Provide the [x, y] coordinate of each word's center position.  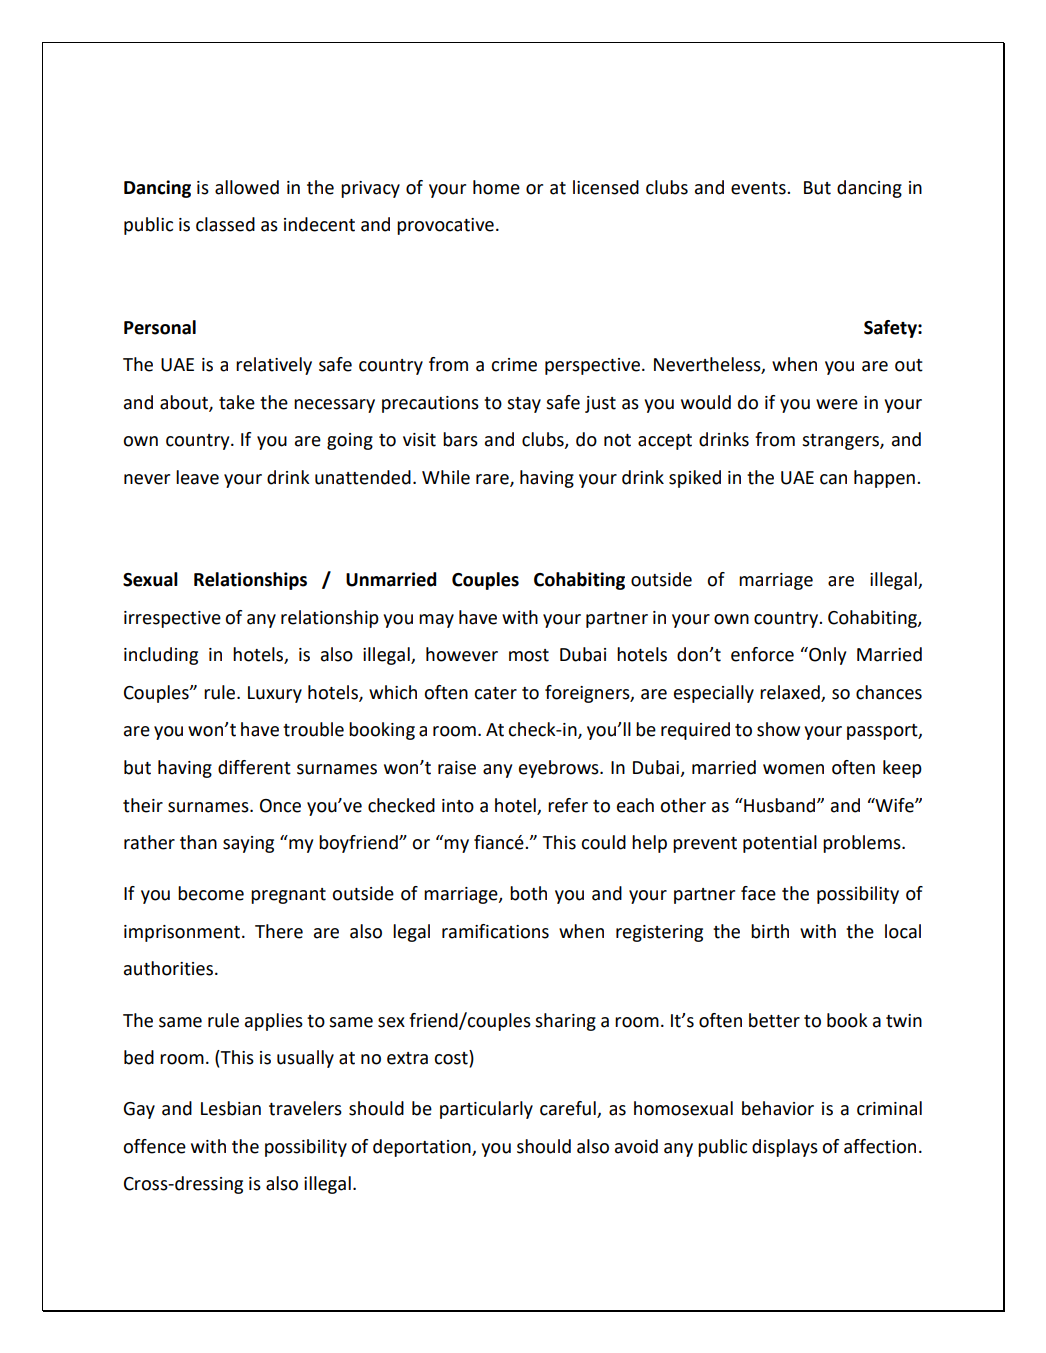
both [528, 893]
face [758, 893]
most [529, 655]
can [833, 479]
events [759, 188]
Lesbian [231, 1108]
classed [225, 224]
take [237, 402]
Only [826, 656]
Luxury [275, 694]
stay [524, 405]
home [496, 187]
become [211, 893]
